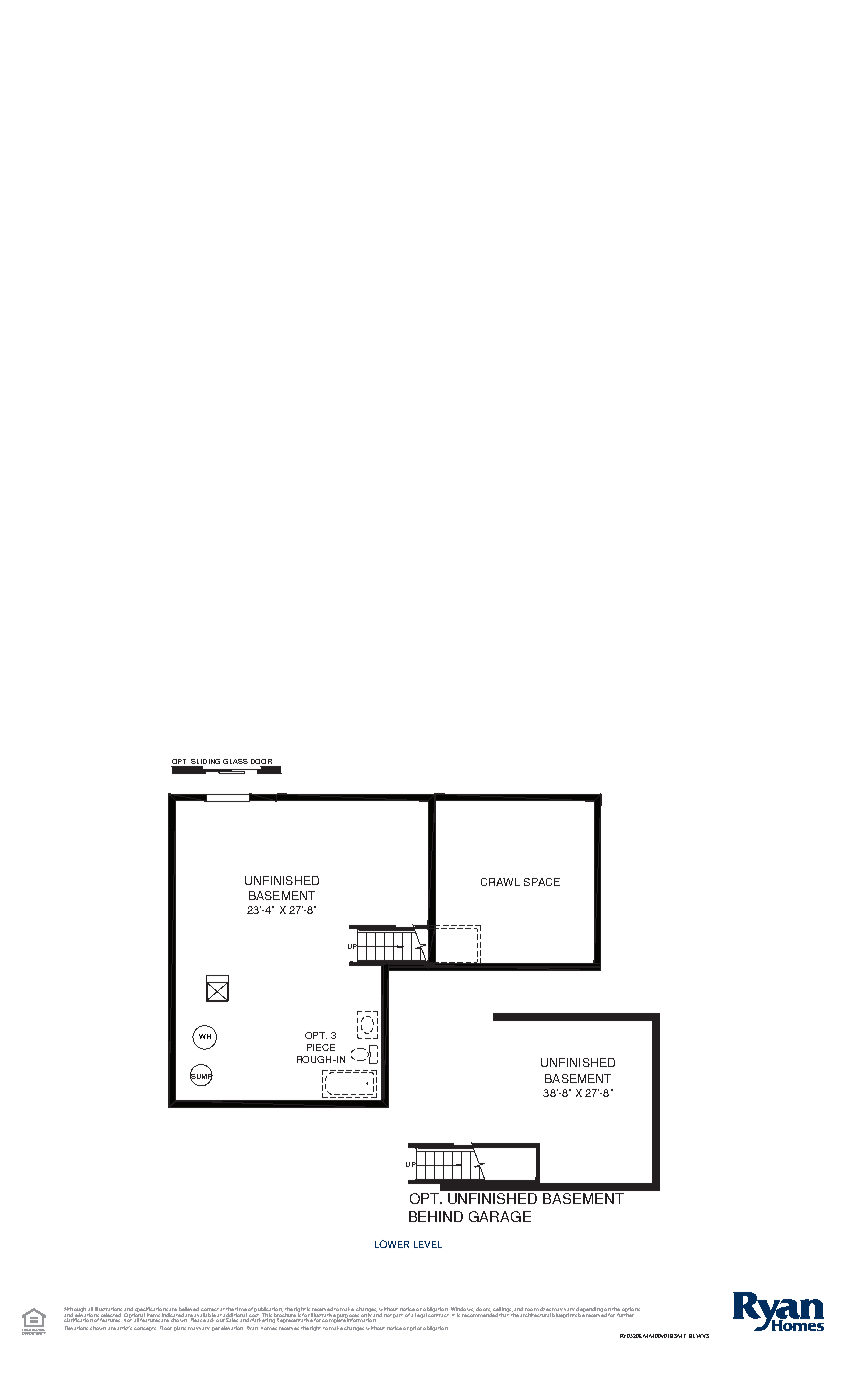 This image has width=849, height=1400. I want to click on correct, so click(210, 1311).
